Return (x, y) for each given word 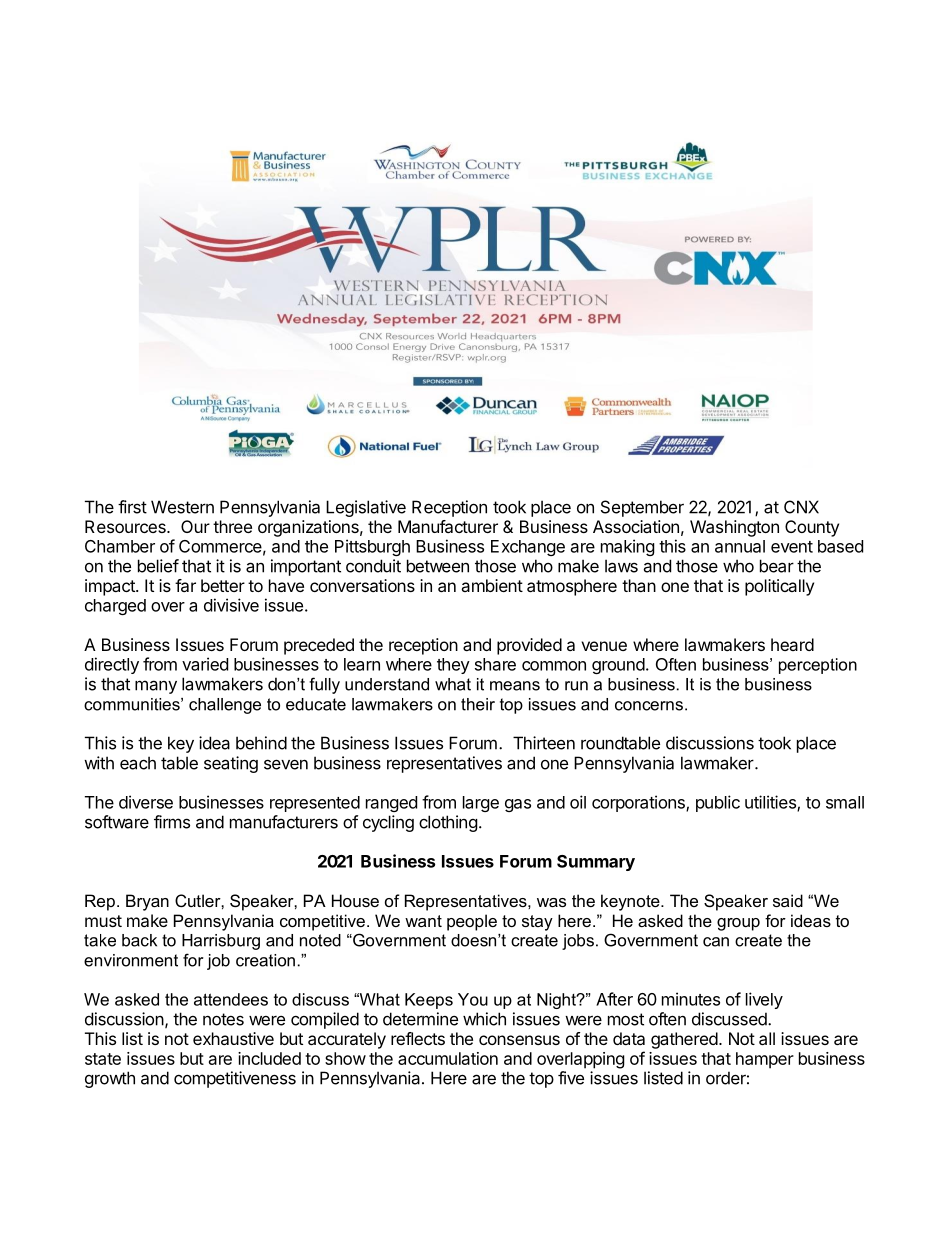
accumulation (448, 1058)
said (788, 900)
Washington (734, 528)
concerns (649, 706)
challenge (225, 706)
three (232, 526)
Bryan (147, 902)
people (472, 922)
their (478, 704)
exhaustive (233, 1038)
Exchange (528, 548)
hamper (765, 1060)
